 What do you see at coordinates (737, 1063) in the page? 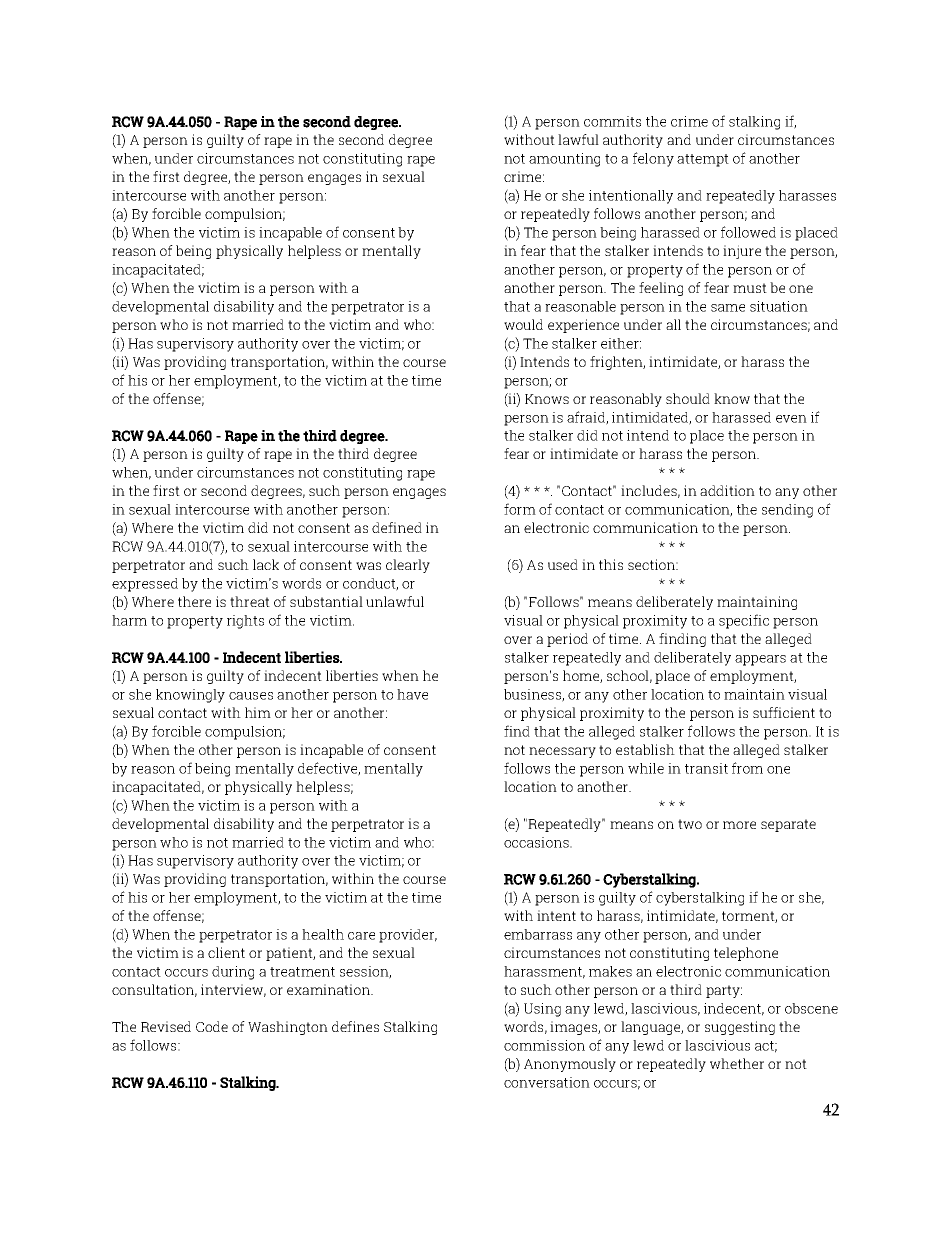
I see `whether` at bounding box center [737, 1063].
